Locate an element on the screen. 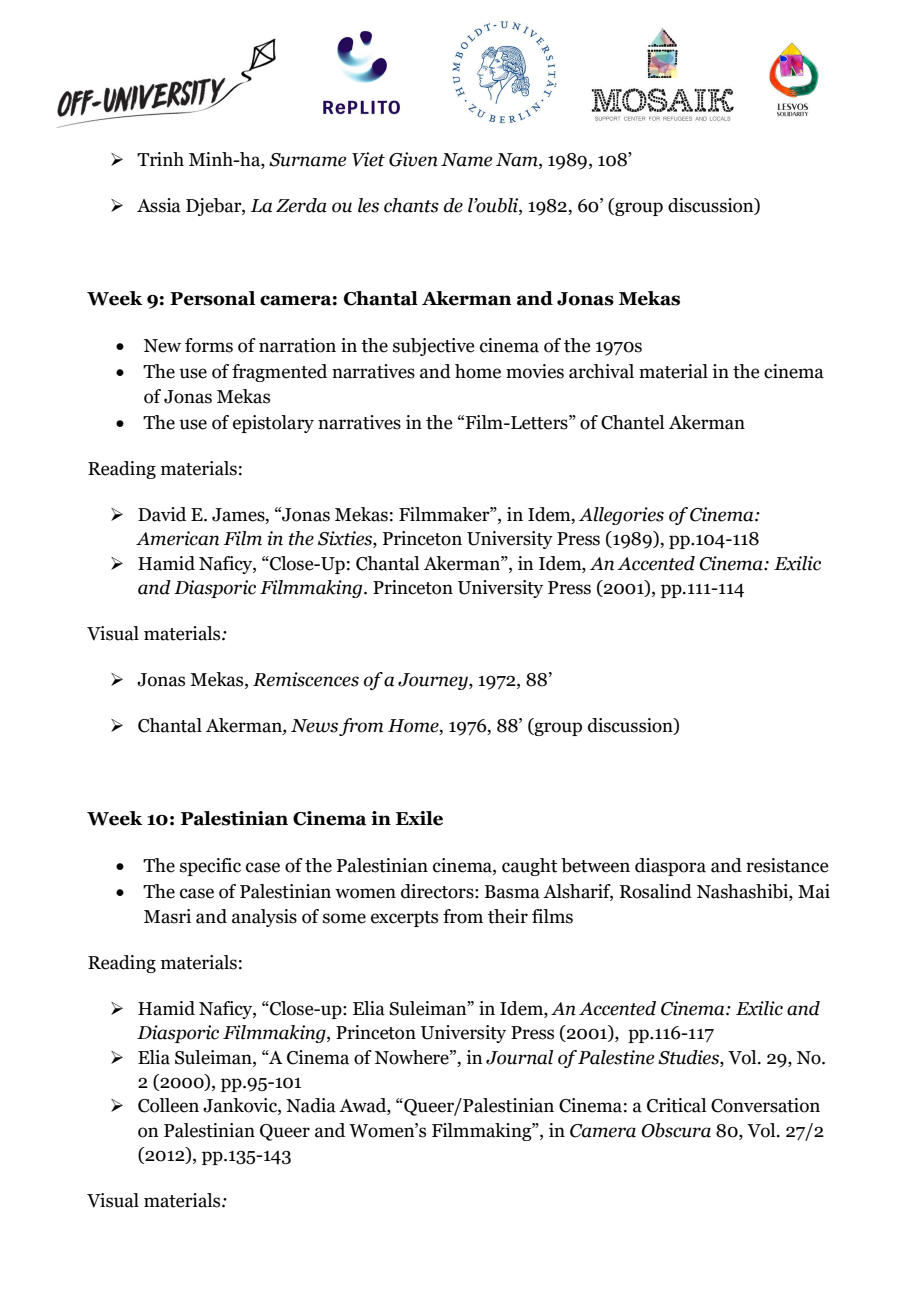 The image size is (924, 1308). chants is located at coordinates (411, 205).
